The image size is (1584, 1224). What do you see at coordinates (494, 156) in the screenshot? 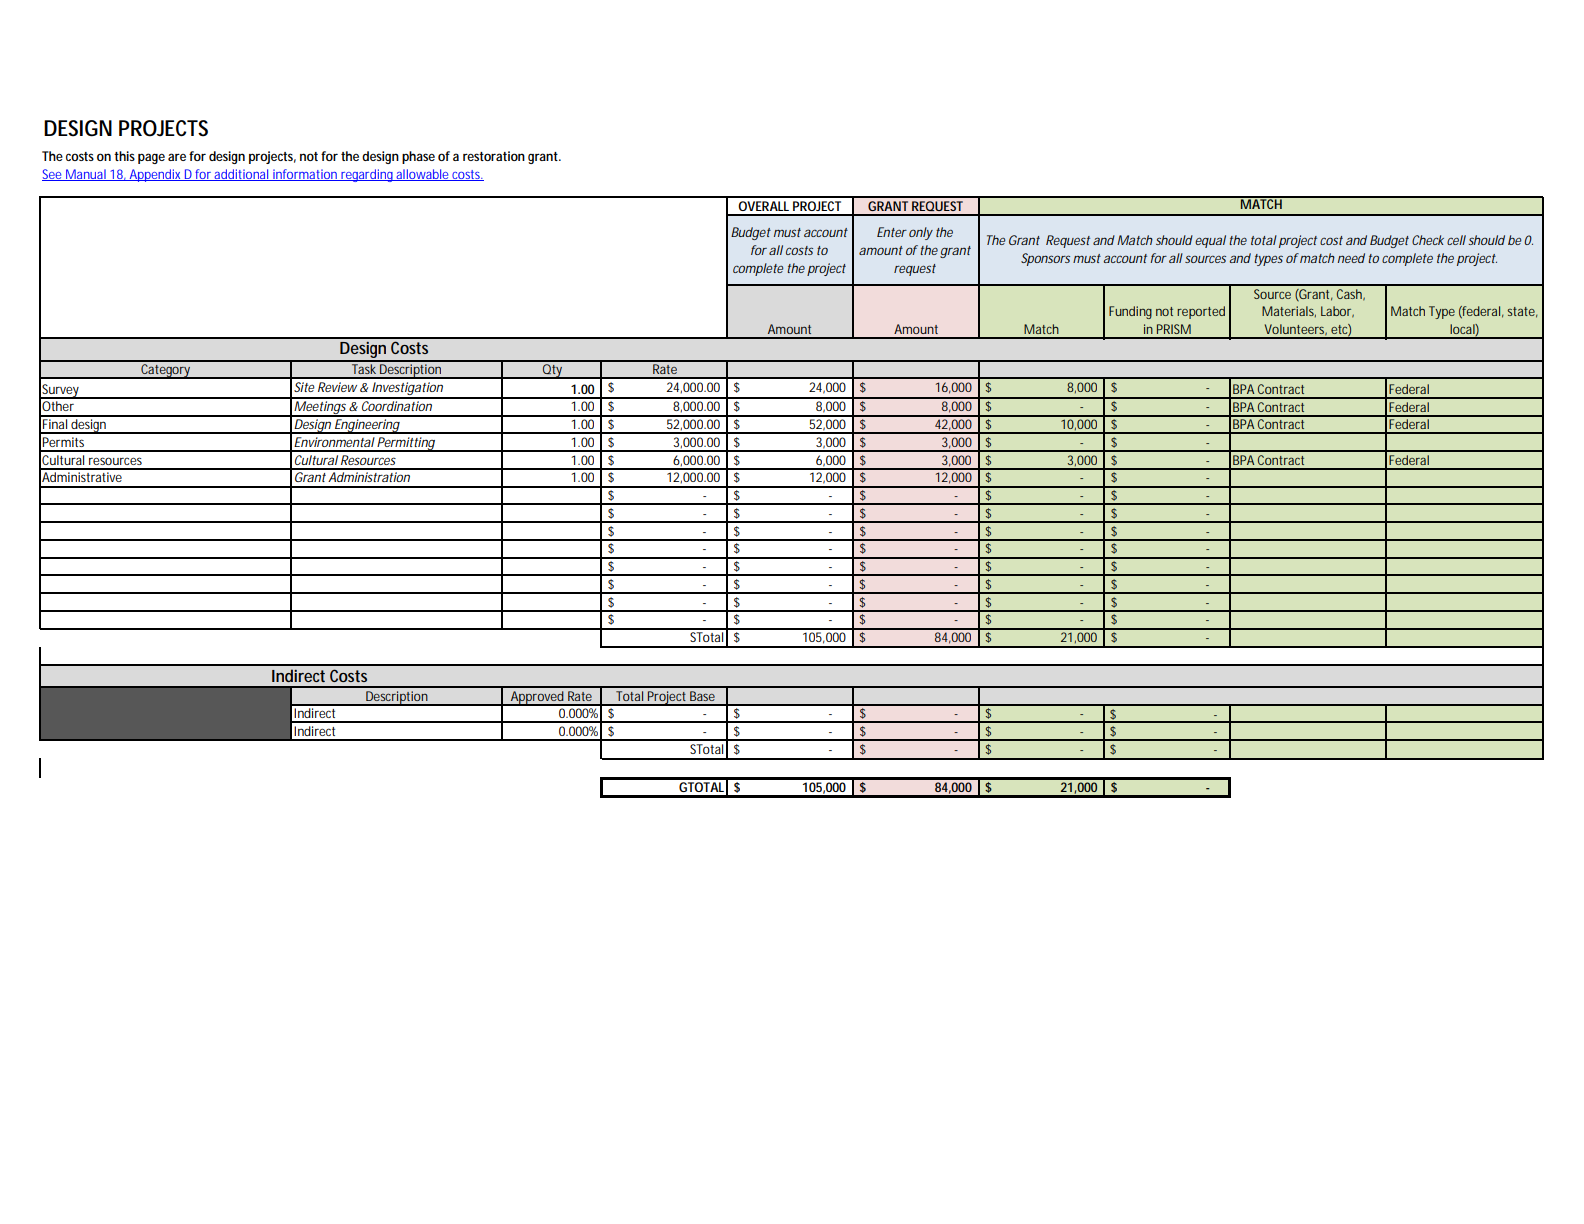
I see `restoration` at bounding box center [494, 156].
